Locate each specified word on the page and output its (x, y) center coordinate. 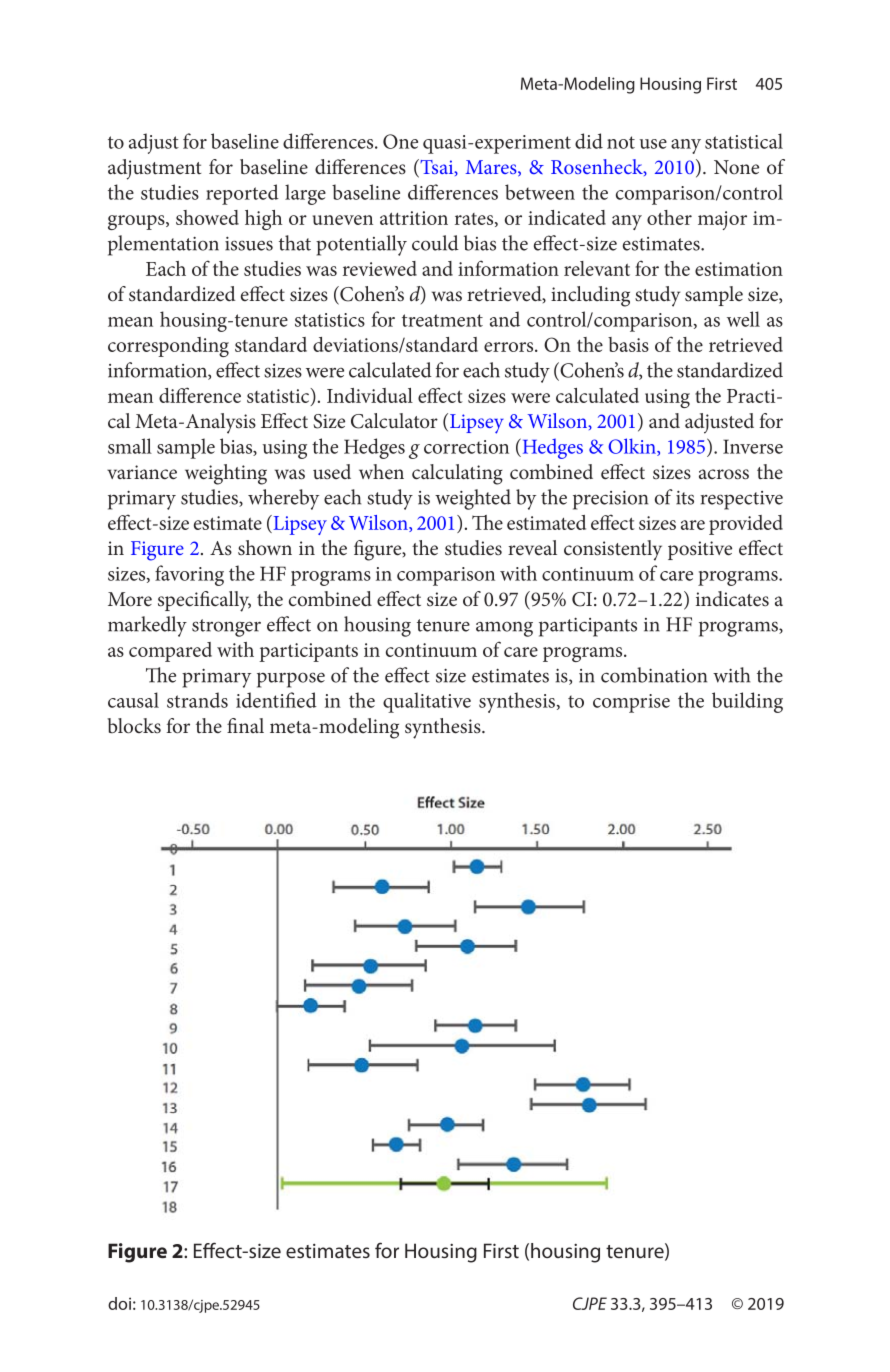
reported (242, 194)
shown (265, 548)
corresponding (168, 347)
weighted (473, 499)
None (736, 167)
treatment (442, 320)
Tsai (437, 168)
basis (628, 344)
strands (197, 700)
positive (700, 550)
